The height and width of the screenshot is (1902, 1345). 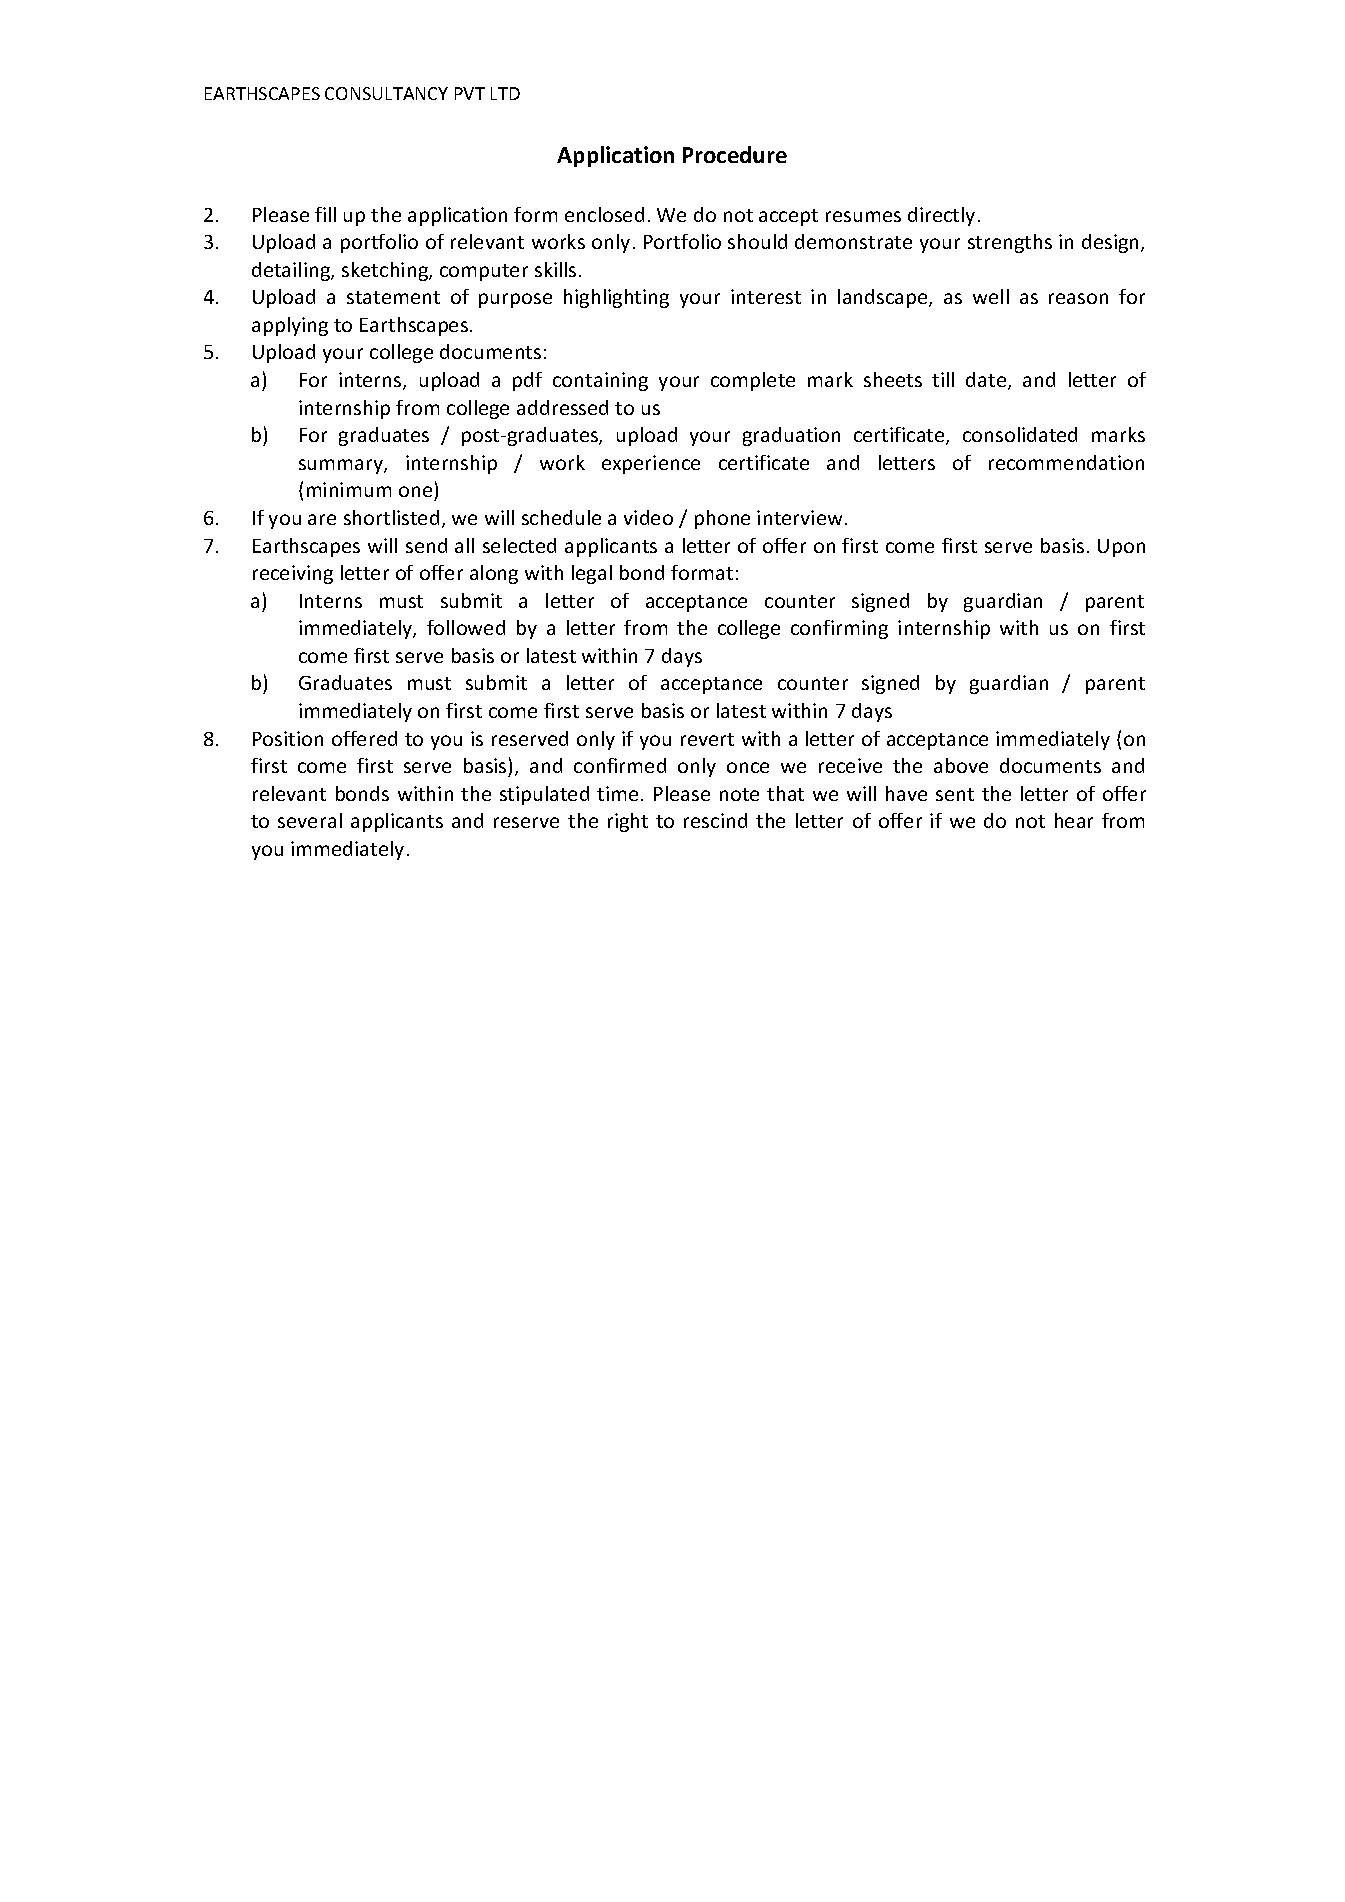 I want to click on Procedure, so click(x=735, y=154).
